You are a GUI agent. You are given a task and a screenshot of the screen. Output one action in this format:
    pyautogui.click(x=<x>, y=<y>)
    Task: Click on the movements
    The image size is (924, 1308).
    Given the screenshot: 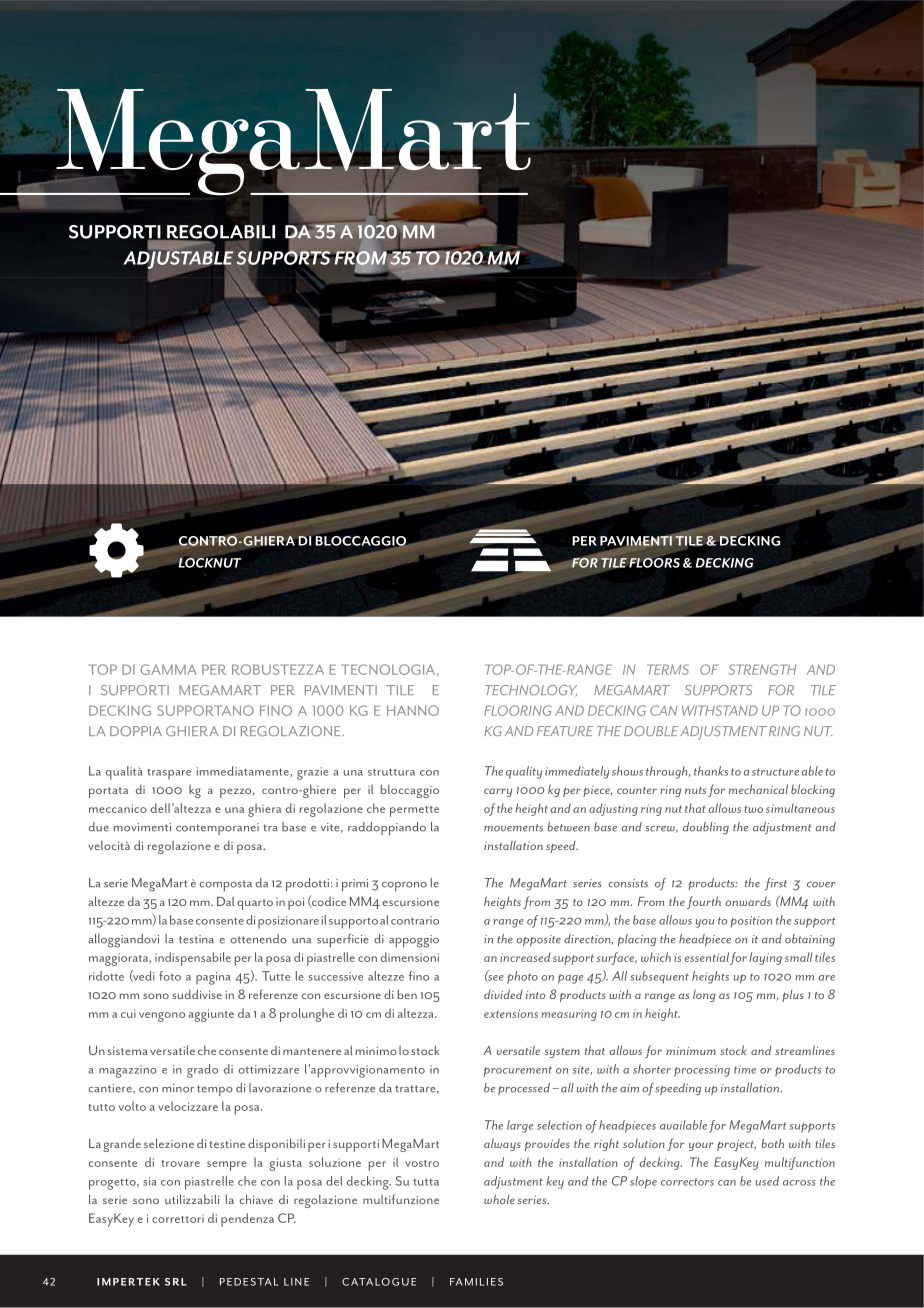 What is the action you would take?
    pyautogui.click(x=513, y=828)
